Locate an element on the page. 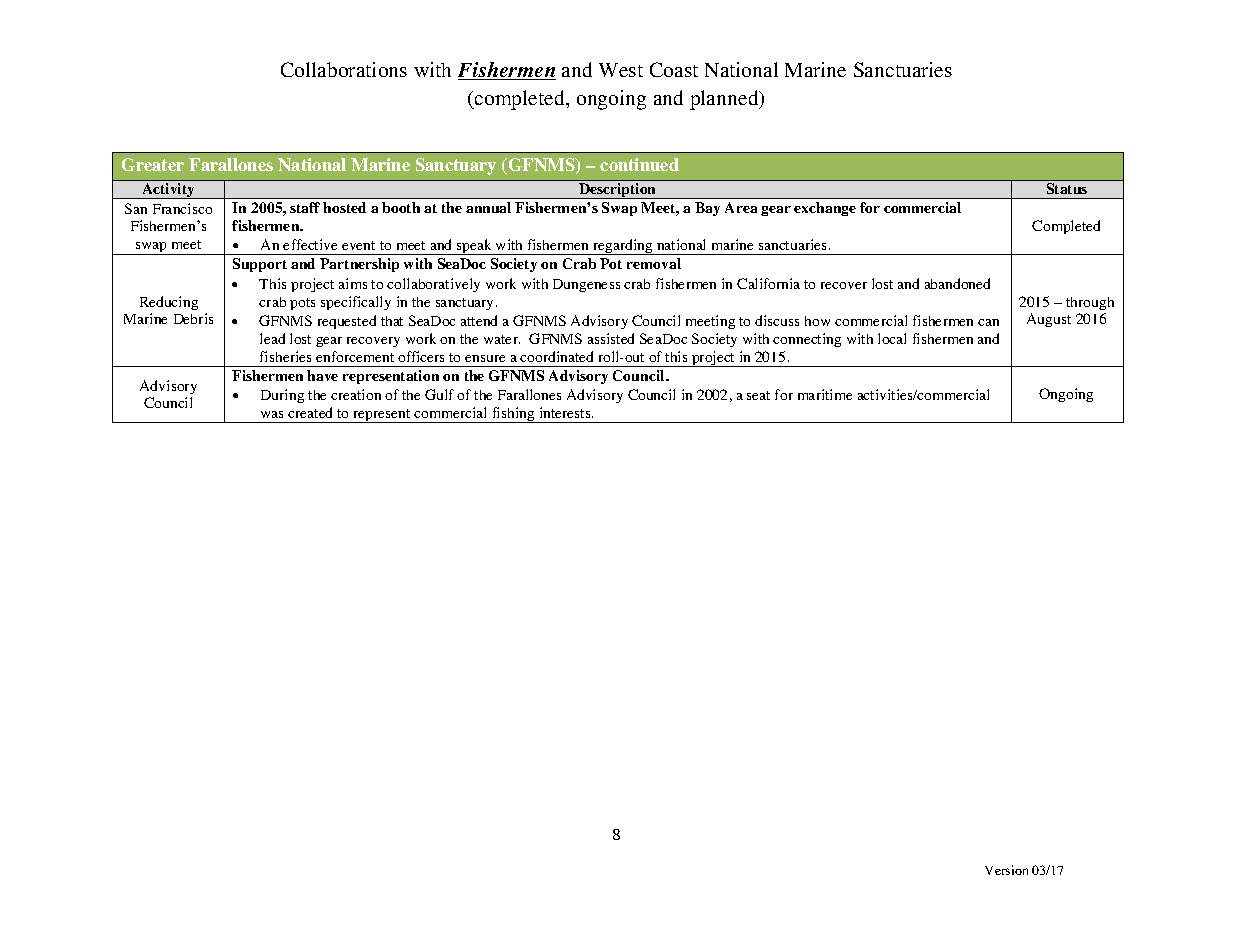 The height and width of the page is (952, 1233). Version is located at coordinates (1006, 870).
